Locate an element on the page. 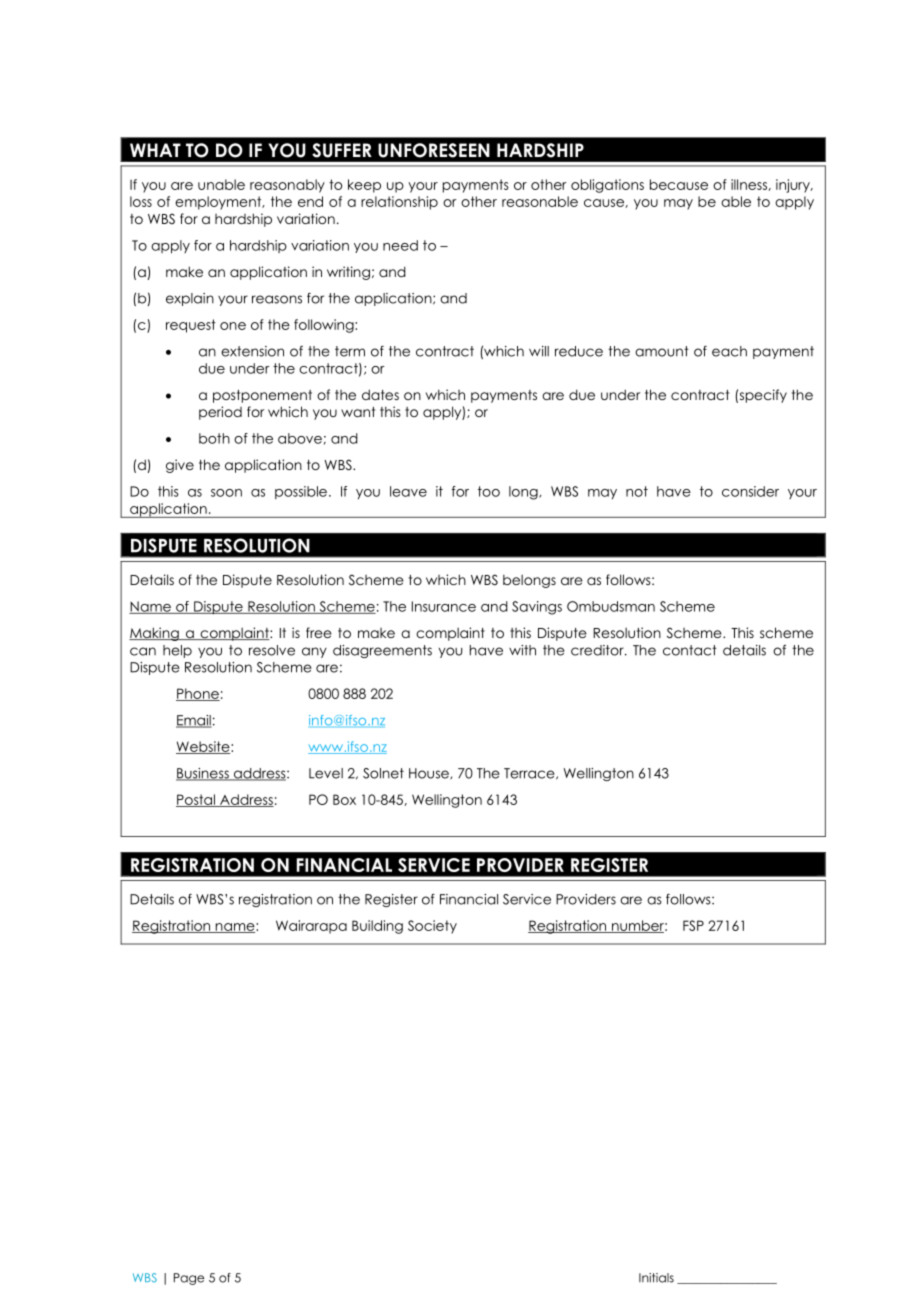 This image has width=924, height=1308. Society is located at coordinates (432, 927).
